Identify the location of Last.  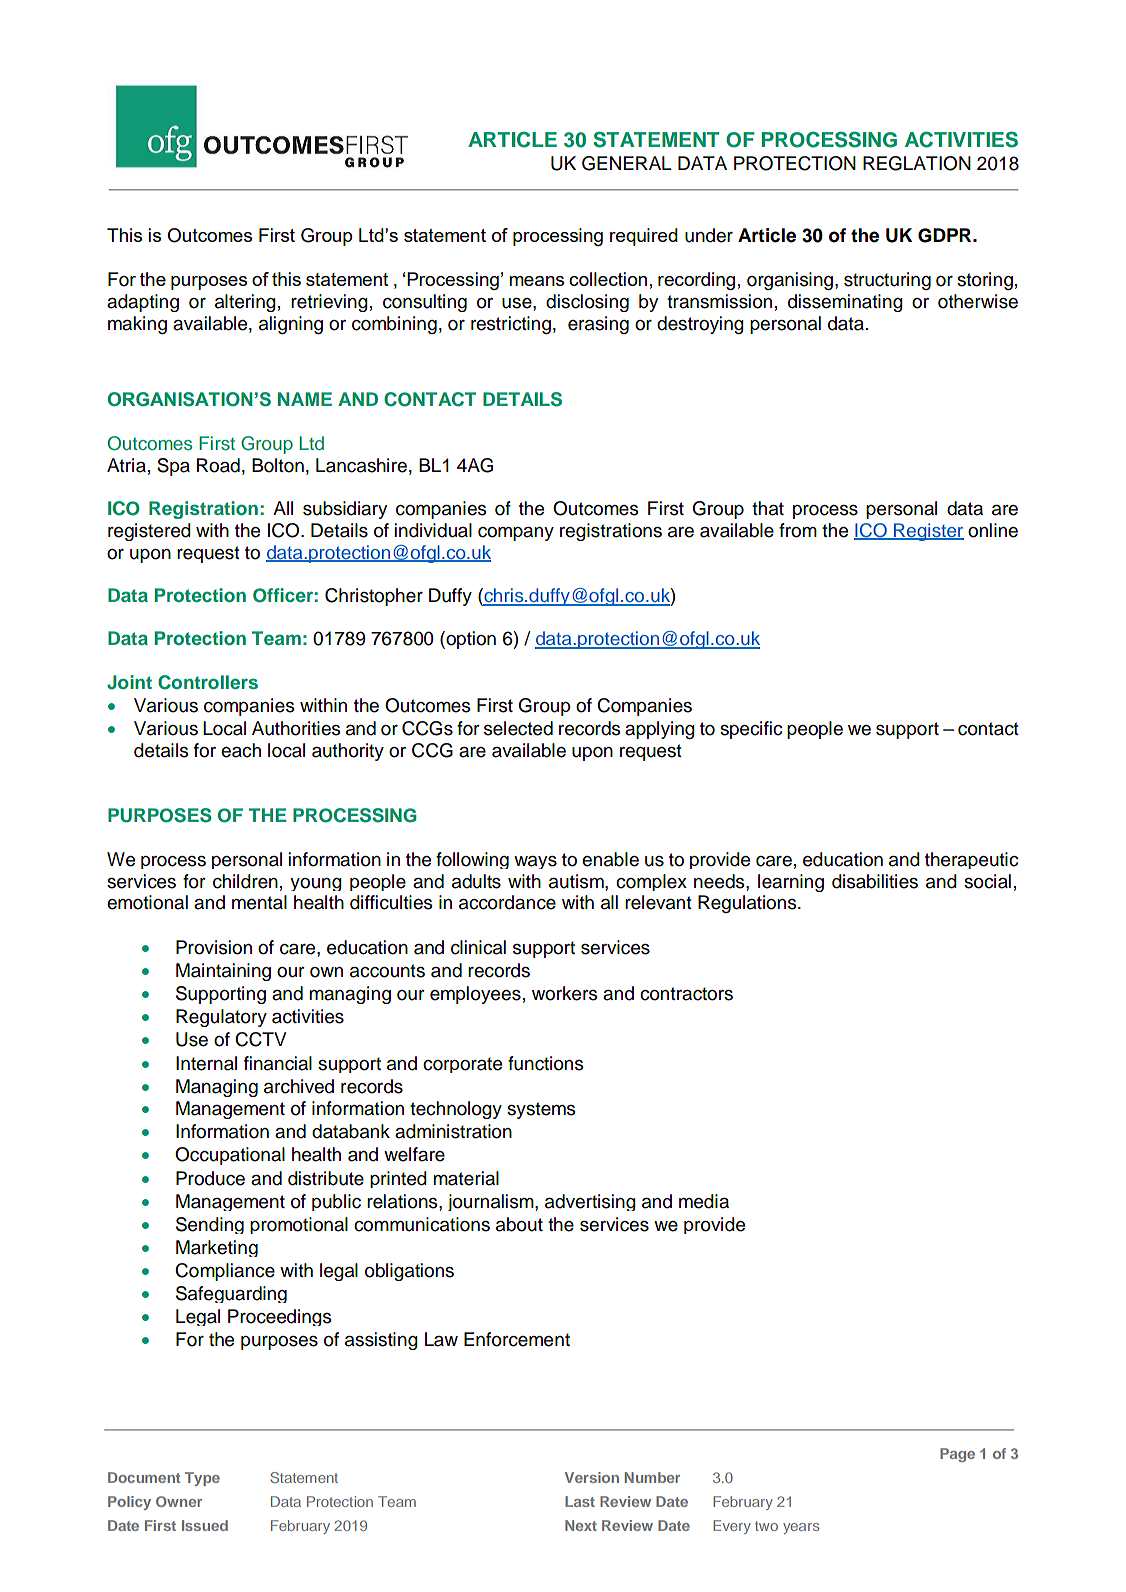
(580, 1501).
